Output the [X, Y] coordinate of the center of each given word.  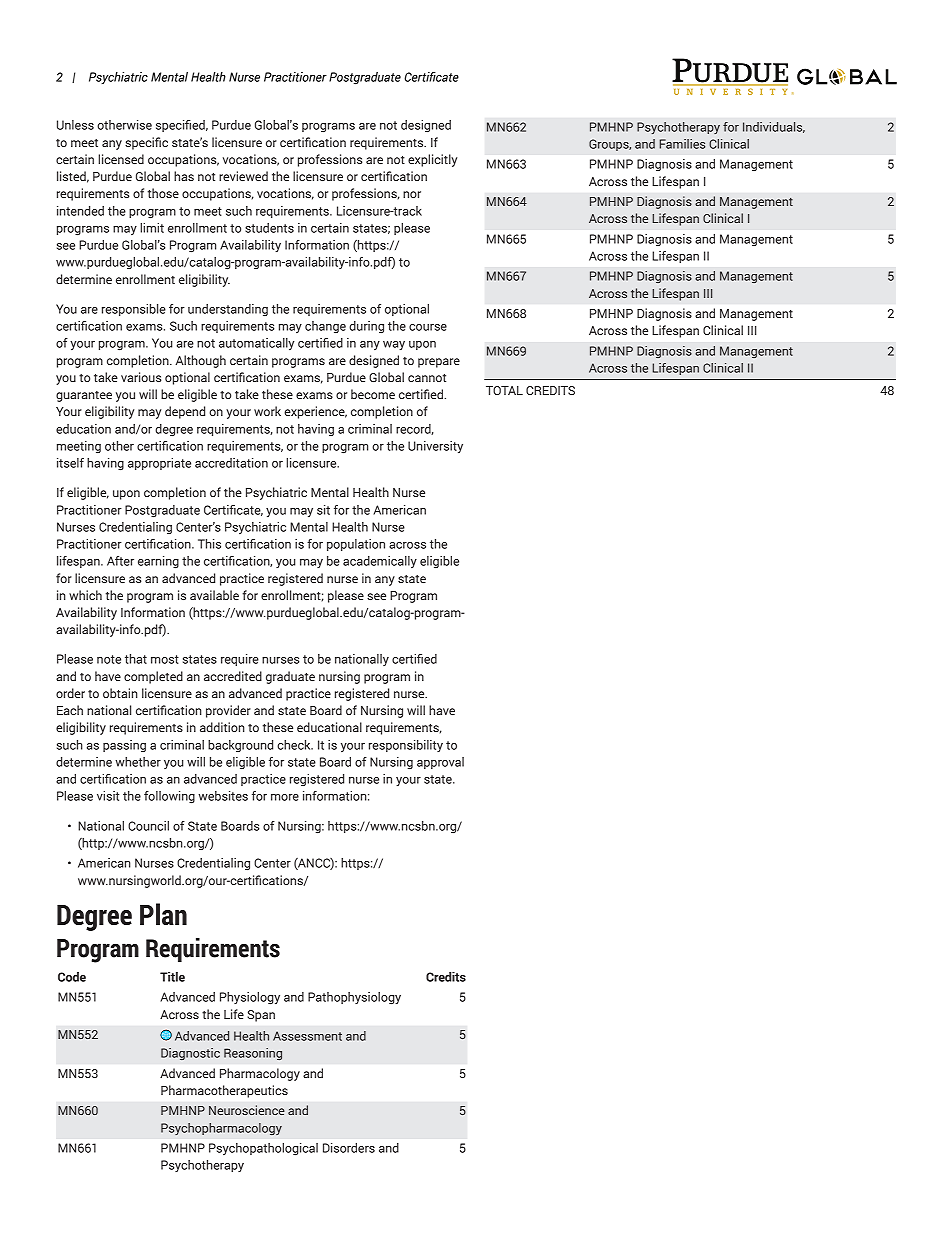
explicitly [432, 160]
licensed [121, 159]
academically [380, 562]
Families [682, 144]
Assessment [307, 1036]
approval [440, 763]
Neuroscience [247, 1110]
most [165, 659]
